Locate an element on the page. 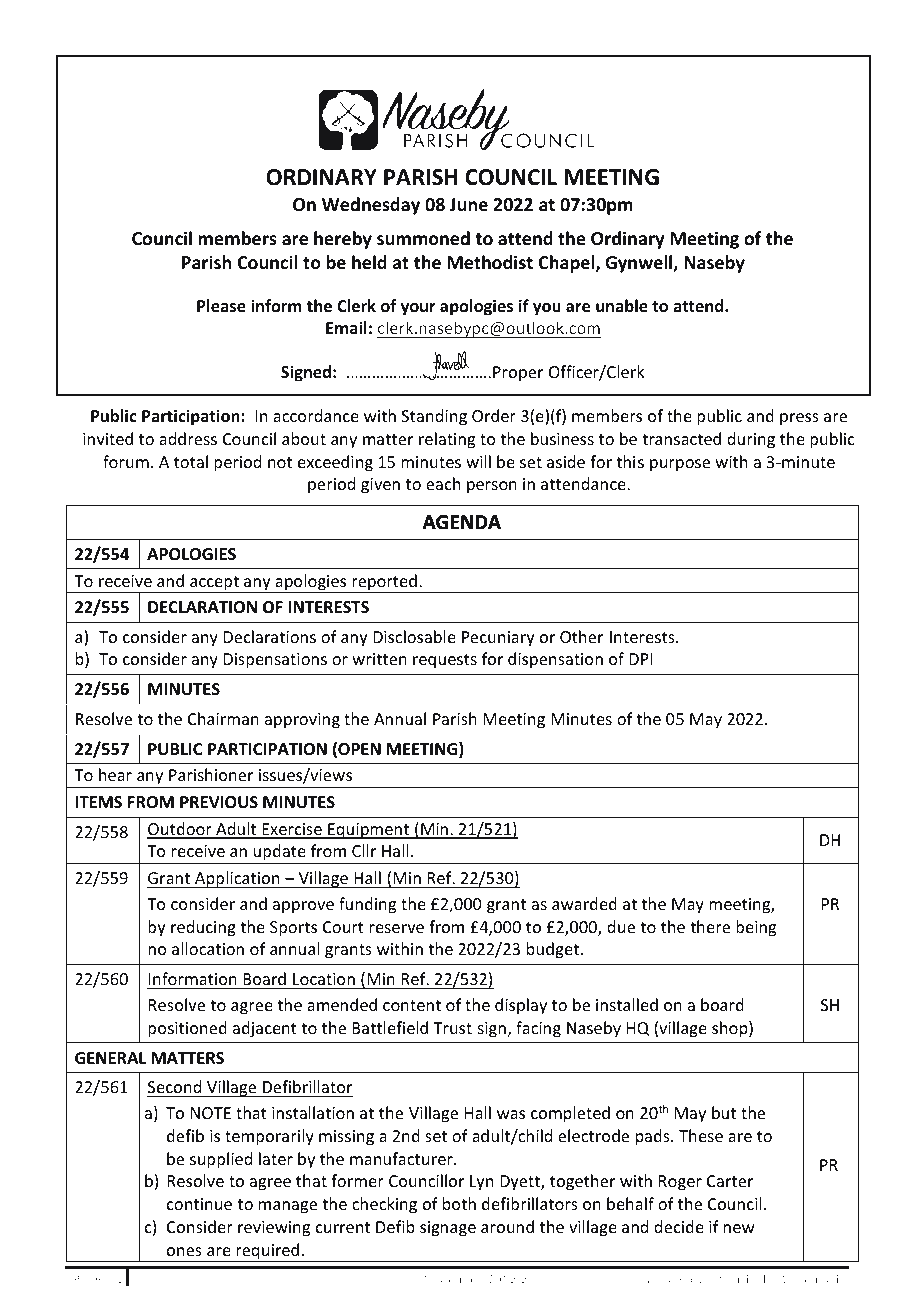 The height and width of the document is (1307, 924). continue is located at coordinates (199, 1204).
